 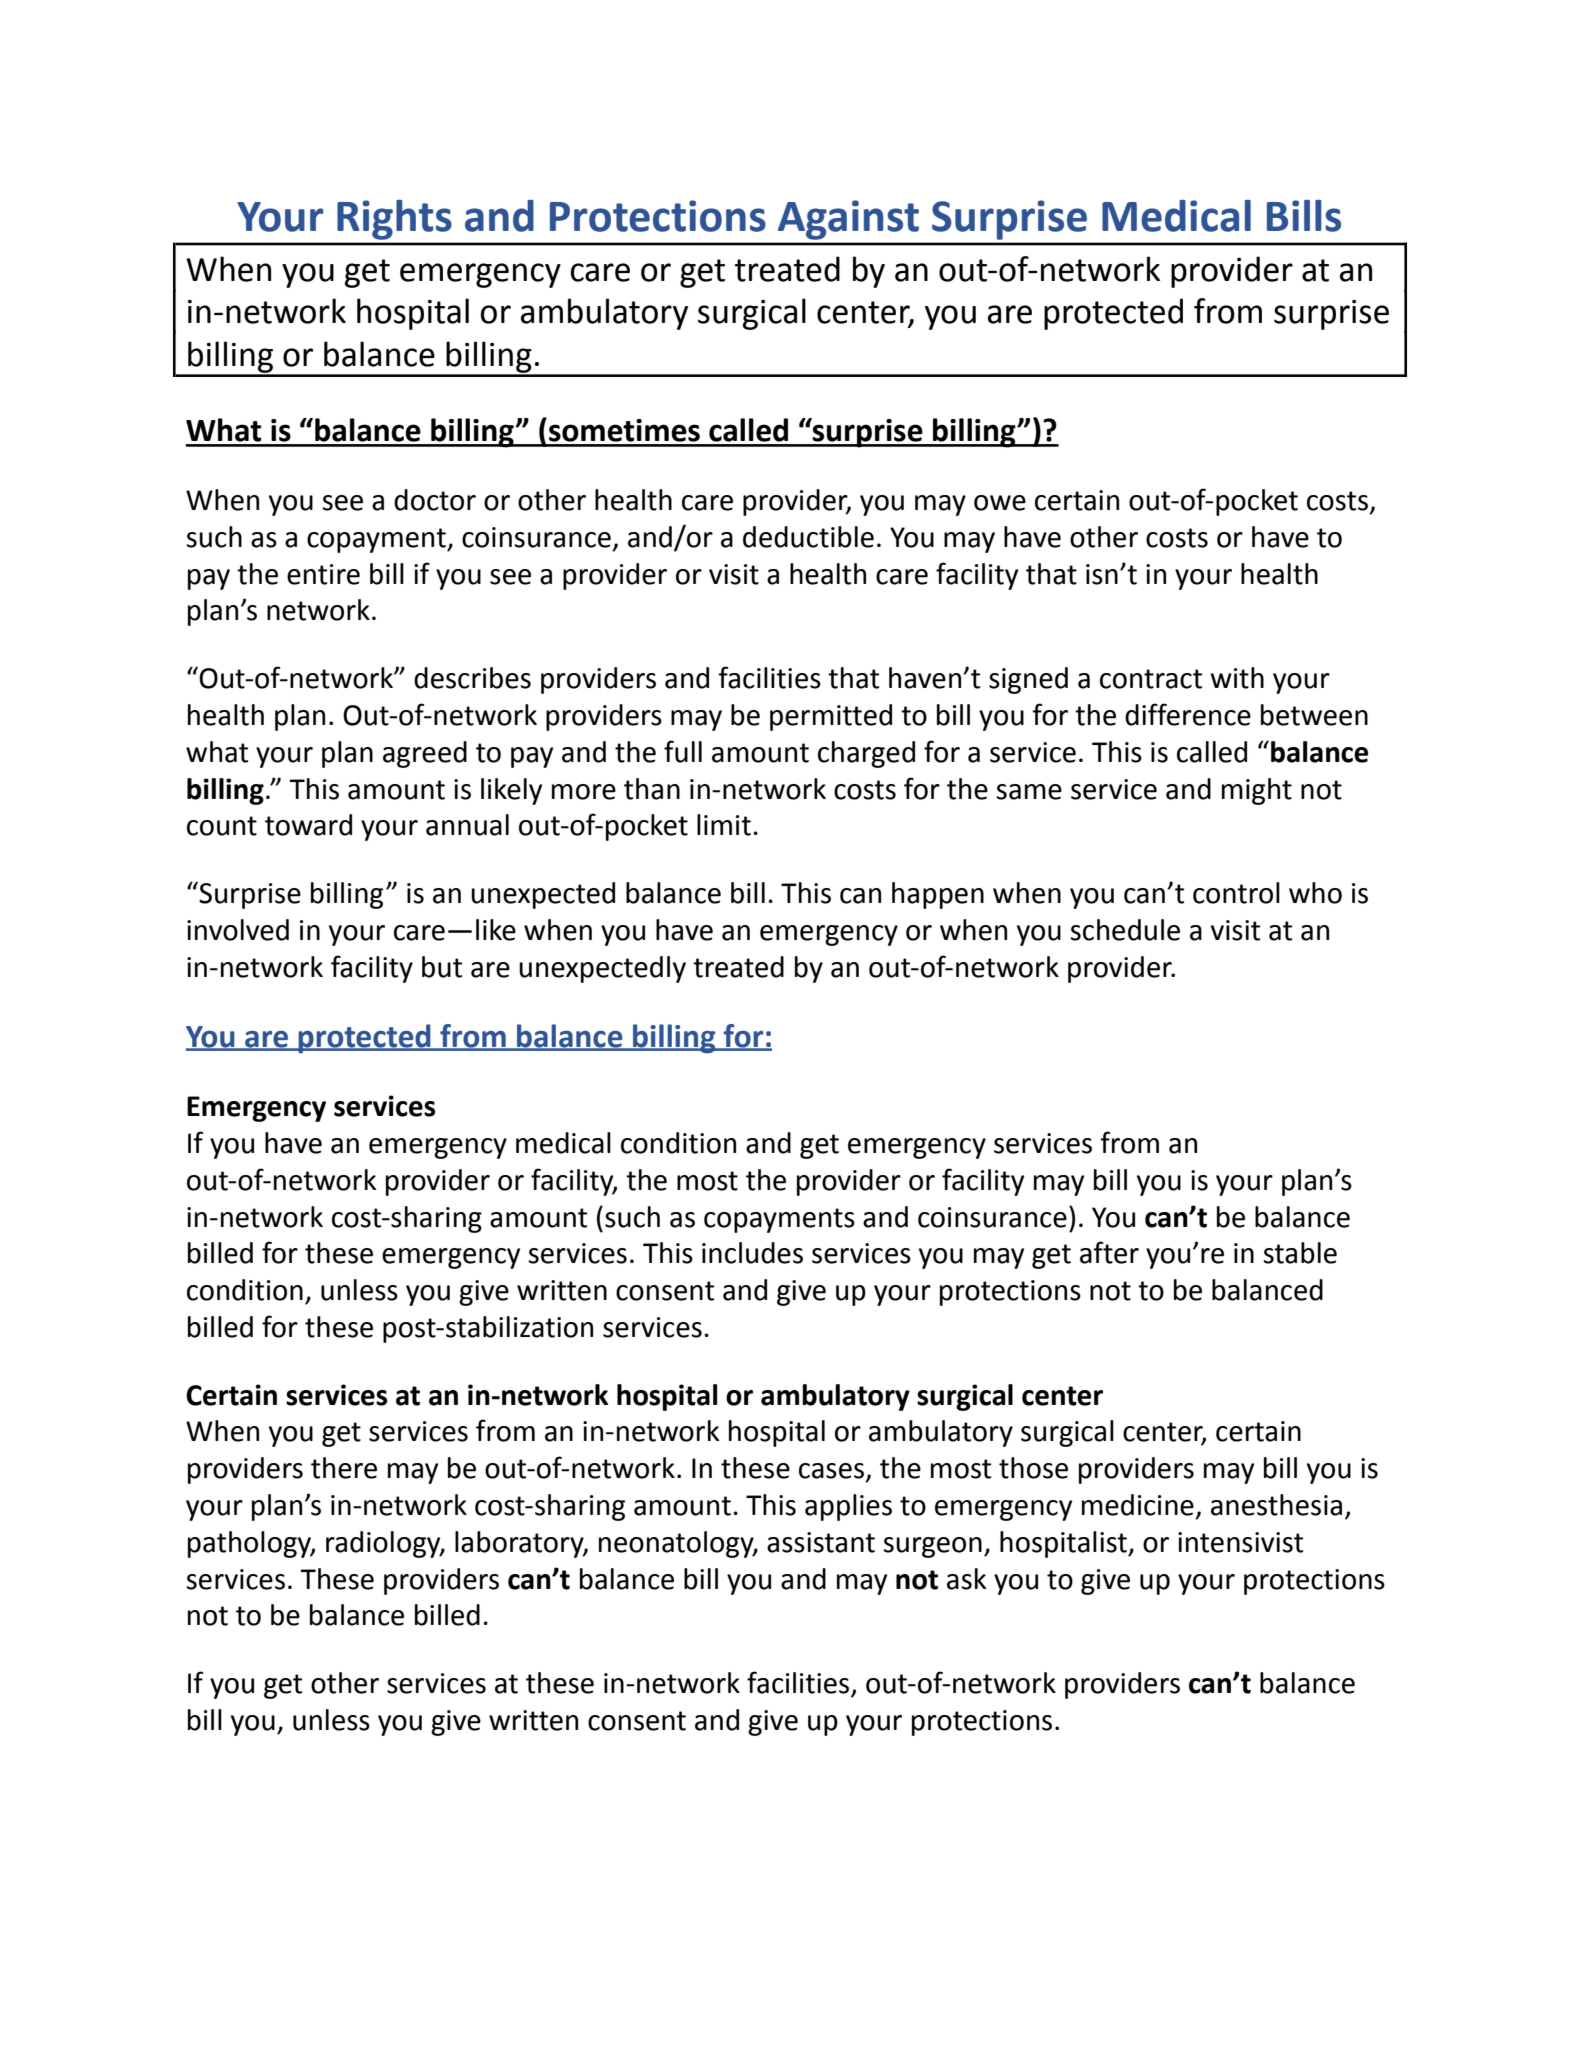 I want to click on assistant, so click(x=821, y=1542).
